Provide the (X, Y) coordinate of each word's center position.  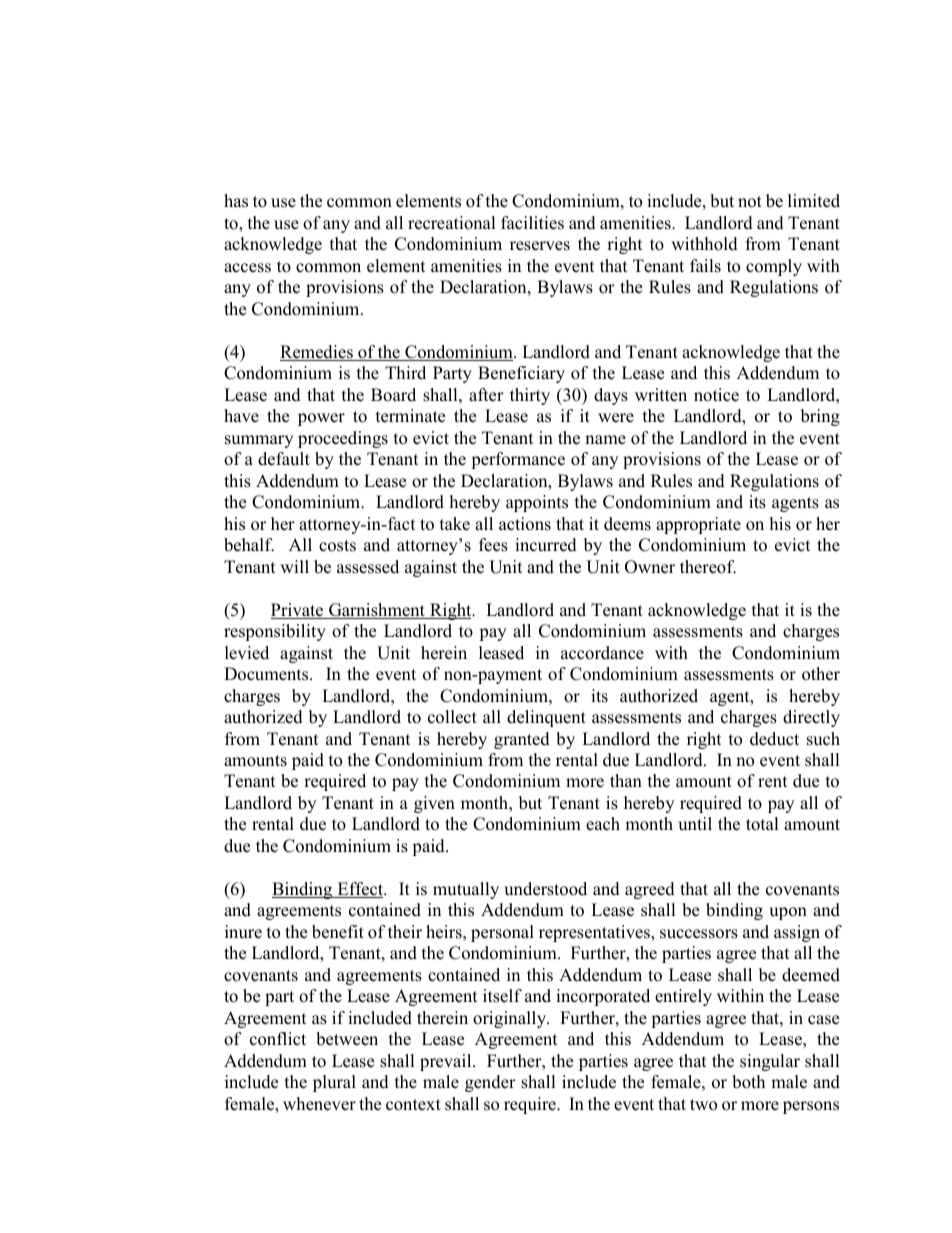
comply (774, 267)
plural (334, 1083)
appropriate (698, 525)
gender (490, 1083)
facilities (532, 223)
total (762, 824)
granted (522, 740)
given (434, 804)
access (247, 268)
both (748, 1082)
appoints (537, 503)
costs (337, 546)
